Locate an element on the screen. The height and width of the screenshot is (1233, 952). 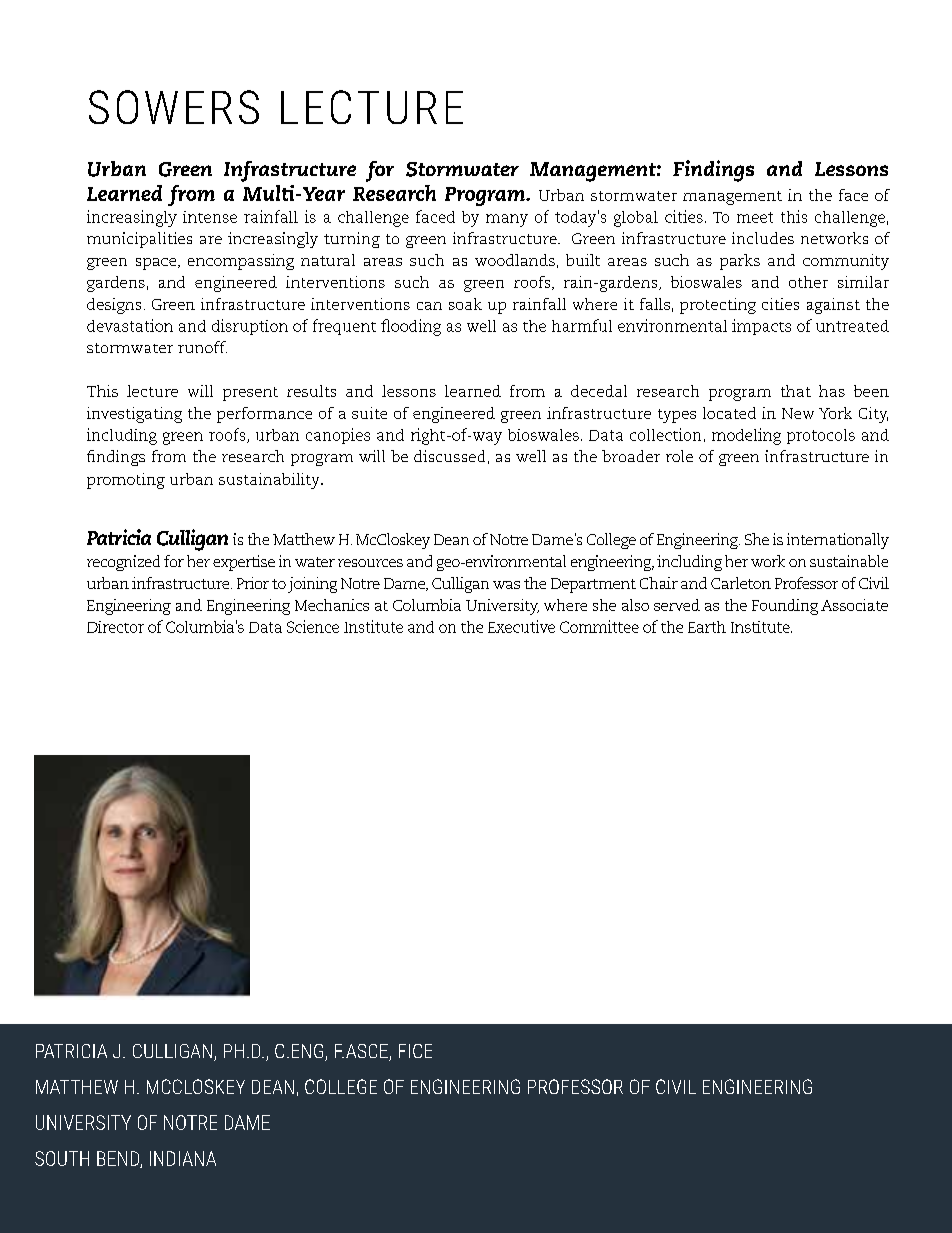
Director is located at coordinates (115, 627).
